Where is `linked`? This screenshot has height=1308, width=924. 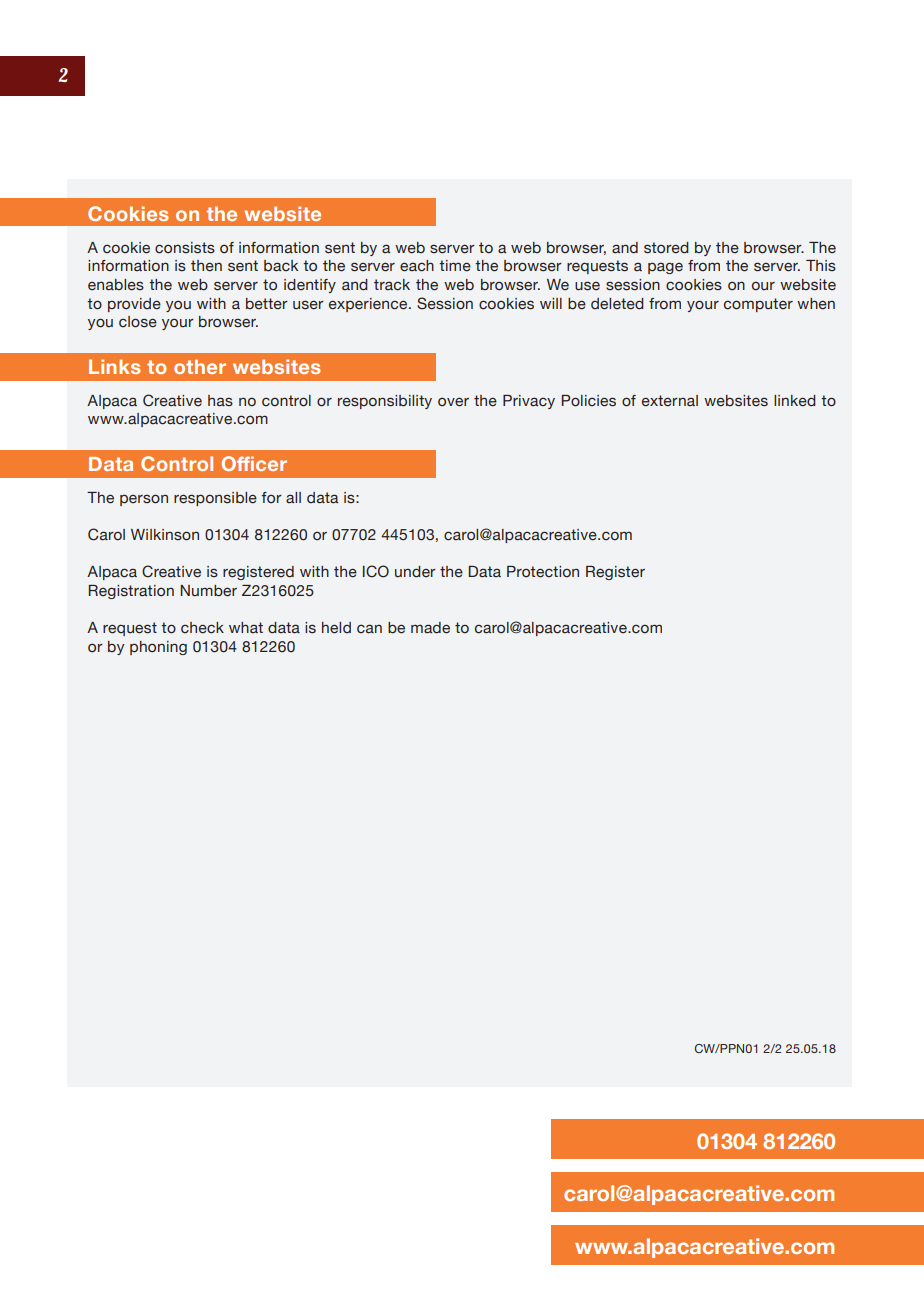 linked is located at coordinates (795, 401).
